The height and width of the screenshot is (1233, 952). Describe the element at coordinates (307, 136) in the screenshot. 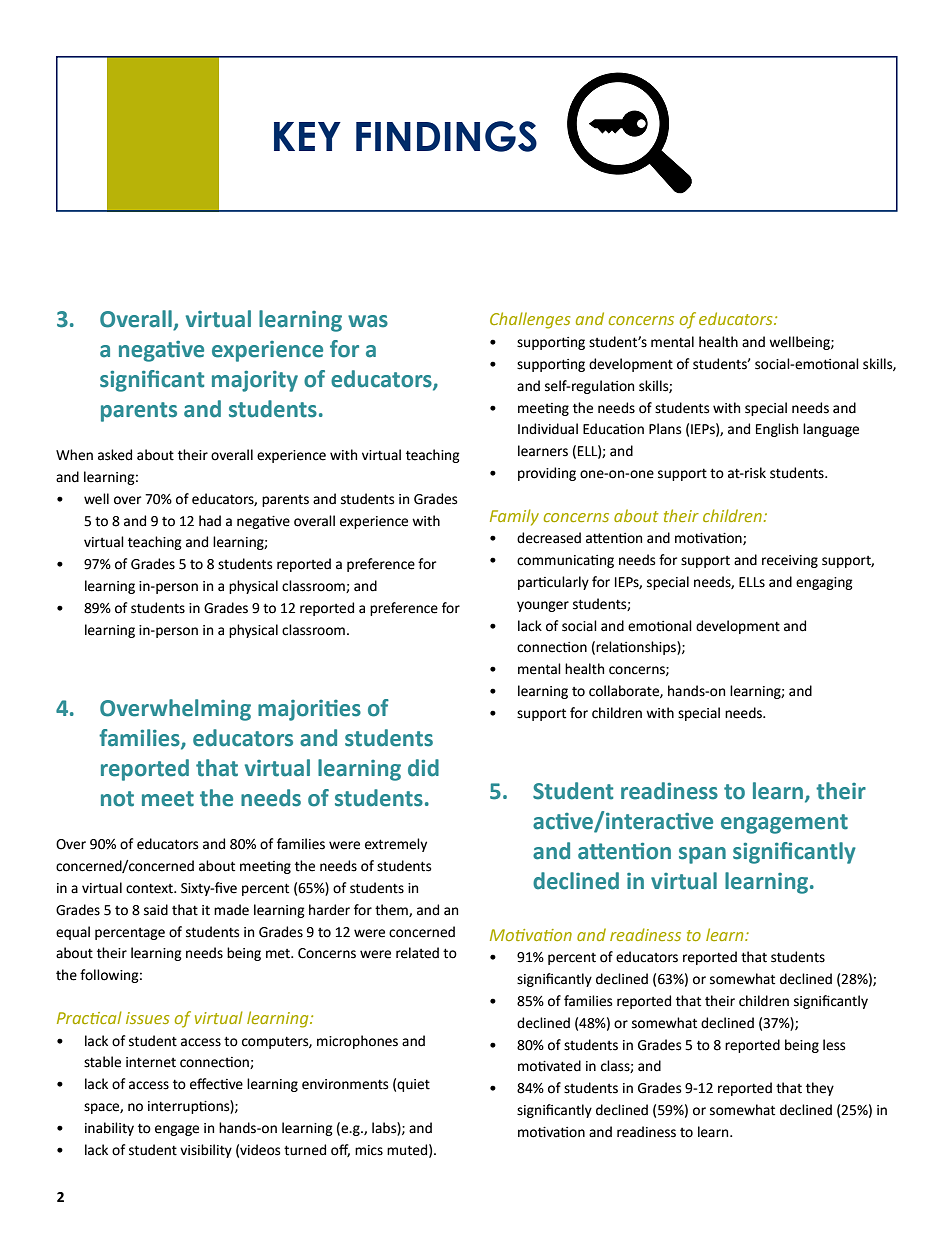

I see `KEY` at that location.
